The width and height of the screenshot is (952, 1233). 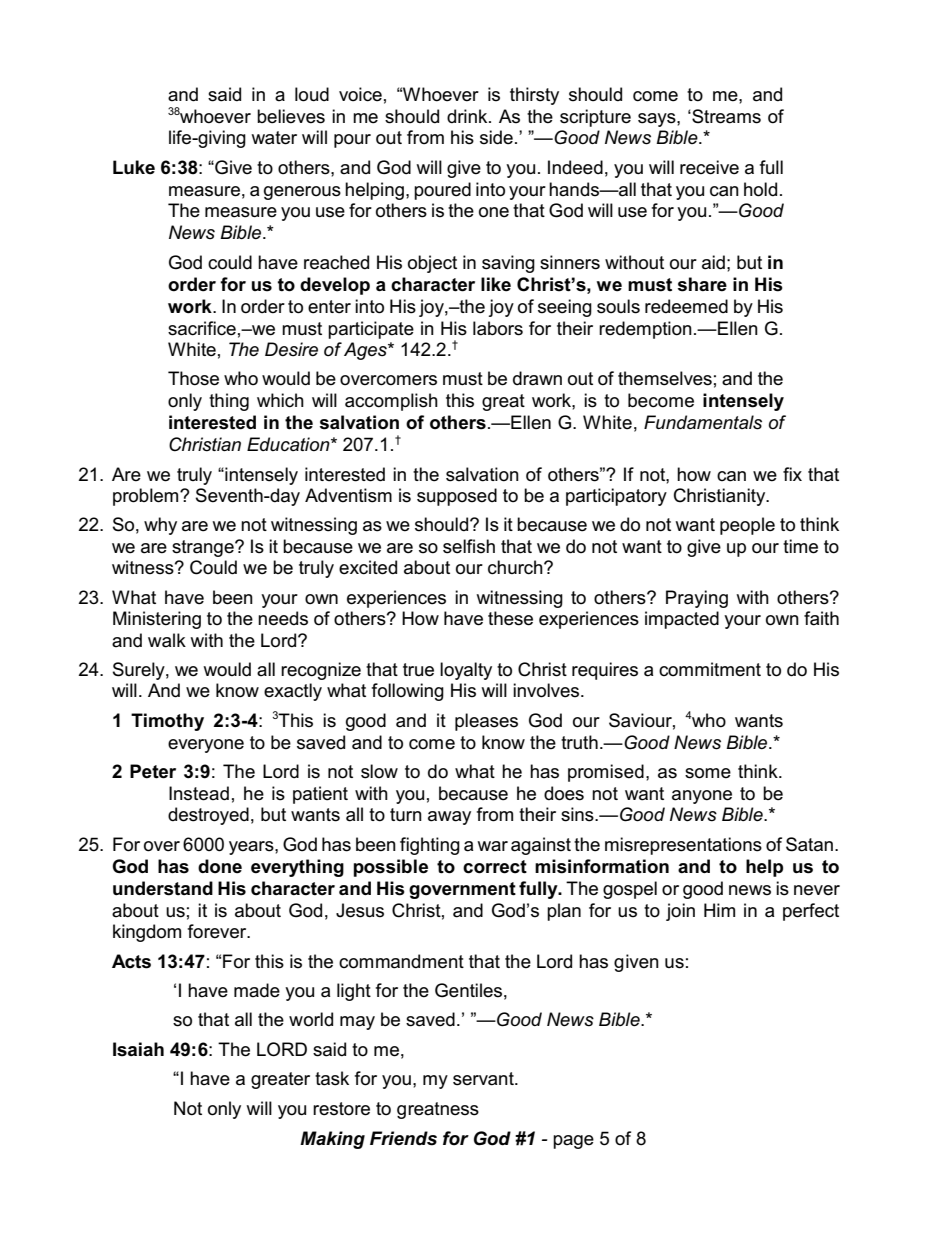 I want to click on Streams, so click(x=725, y=116).
